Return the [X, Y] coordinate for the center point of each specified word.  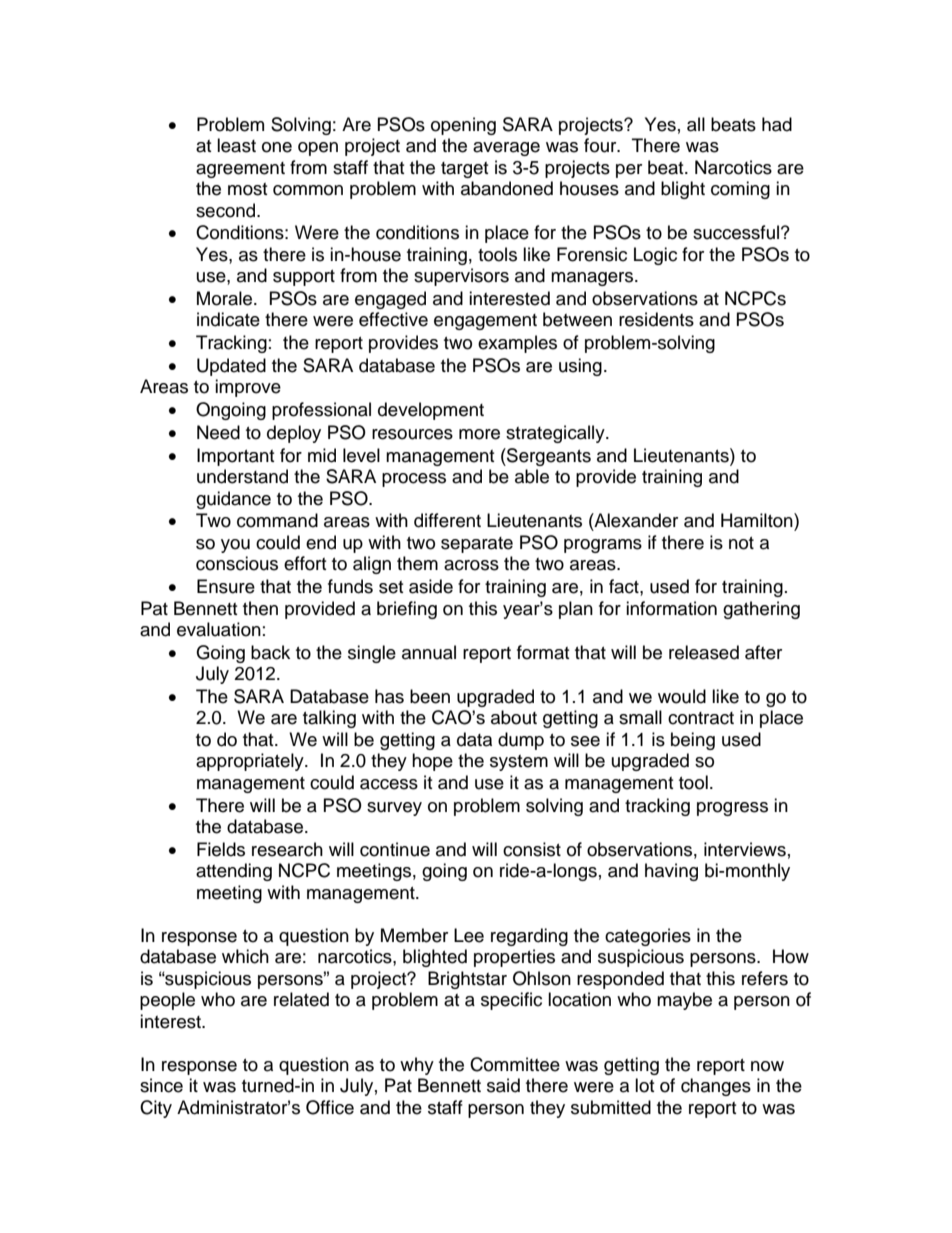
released [704, 652]
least [236, 145]
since [161, 1085]
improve [248, 388]
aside [431, 586]
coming [740, 190]
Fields [221, 849]
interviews [745, 849]
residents [656, 319]
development [431, 411]
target [464, 170]
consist [532, 849]
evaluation [219, 629]
